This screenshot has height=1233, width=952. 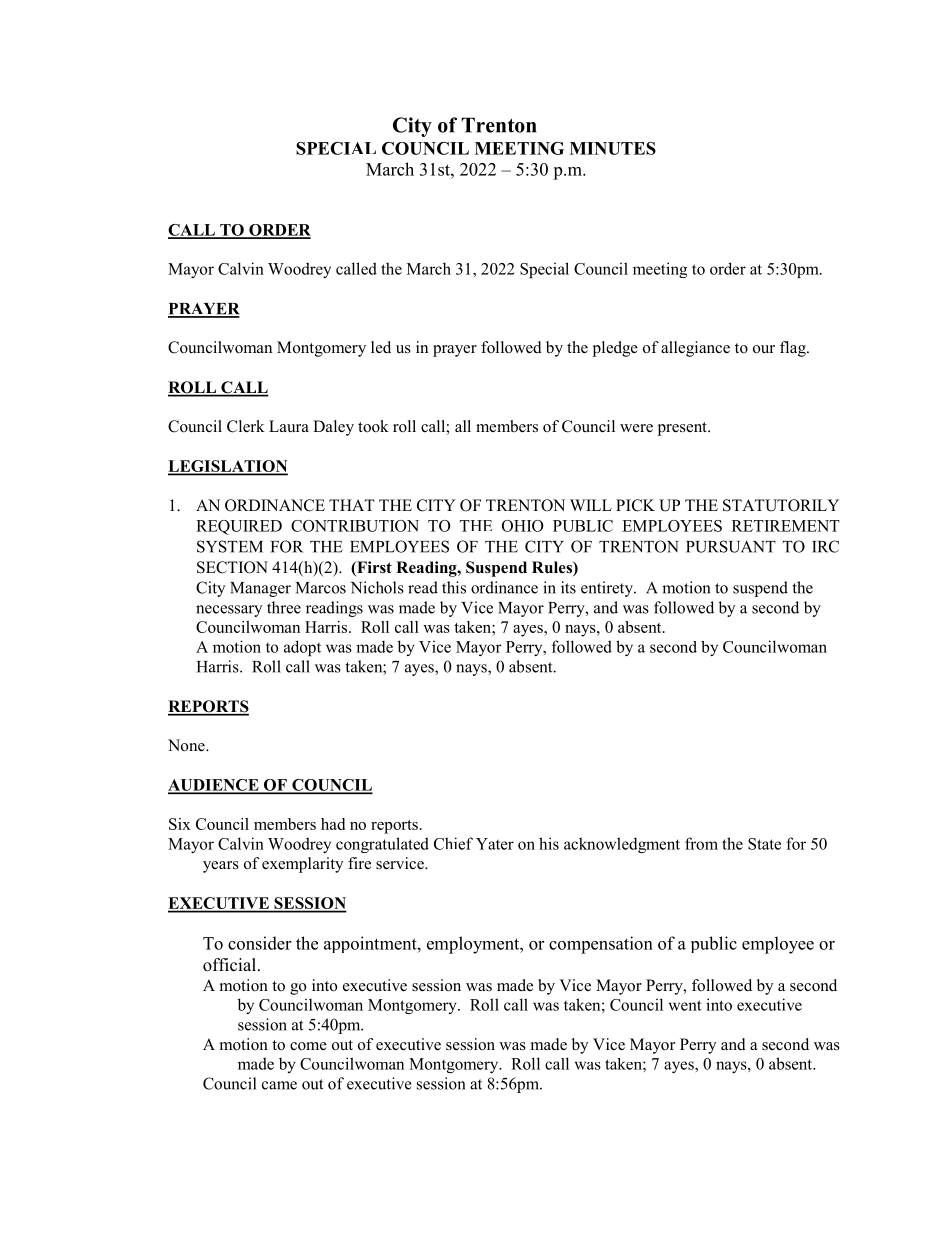 What do you see at coordinates (613, 148) in the screenshot?
I see `MINUTES` at bounding box center [613, 148].
